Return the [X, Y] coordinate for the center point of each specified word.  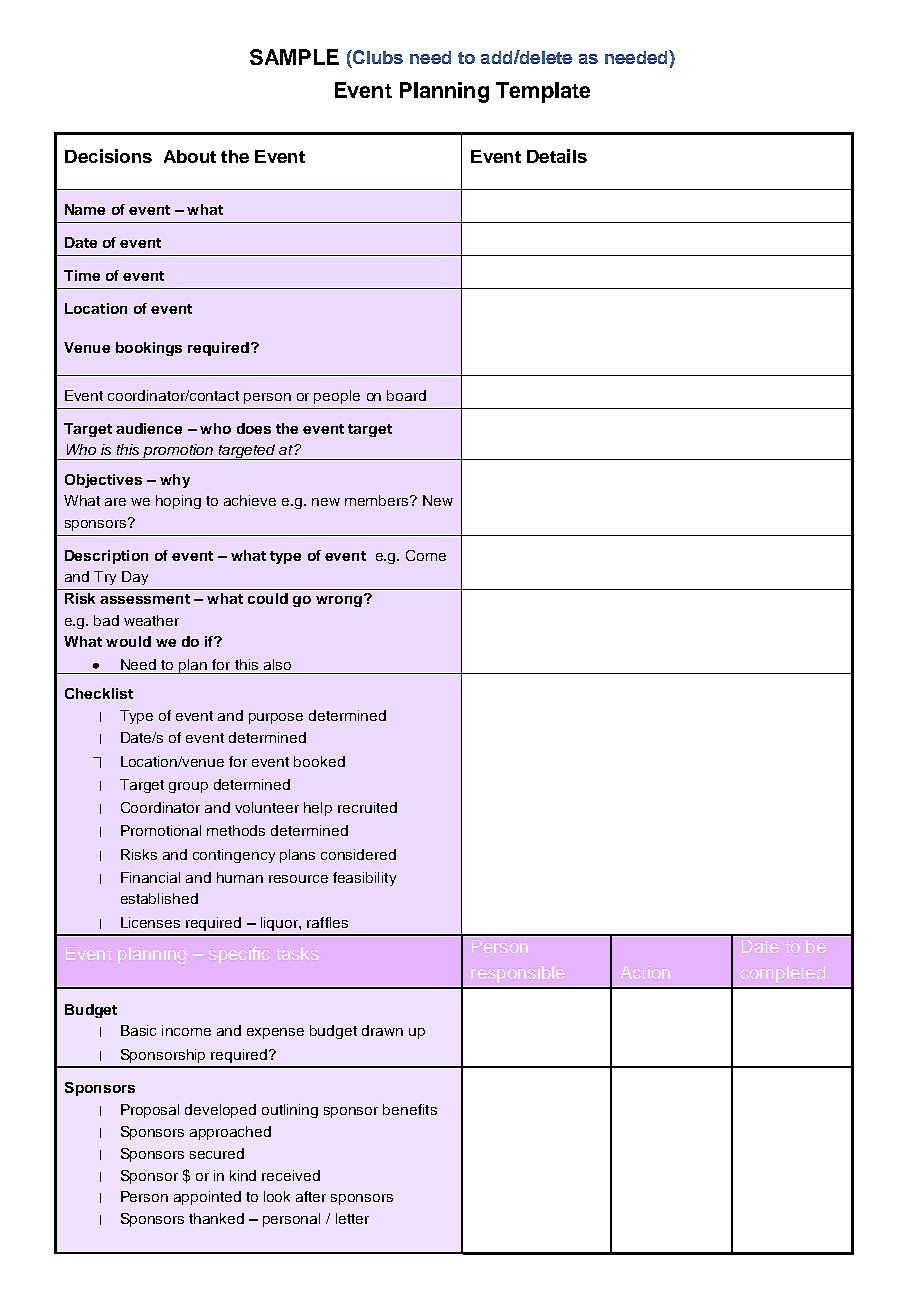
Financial [150, 877]
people [337, 397]
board [406, 395]
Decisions [108, 156]
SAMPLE [294, 57]
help [318, 809]
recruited [367, 807]
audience [149, 428]
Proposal [150, 1111]
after [311, 1196]
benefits [410, 1109]
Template [543, 92]
